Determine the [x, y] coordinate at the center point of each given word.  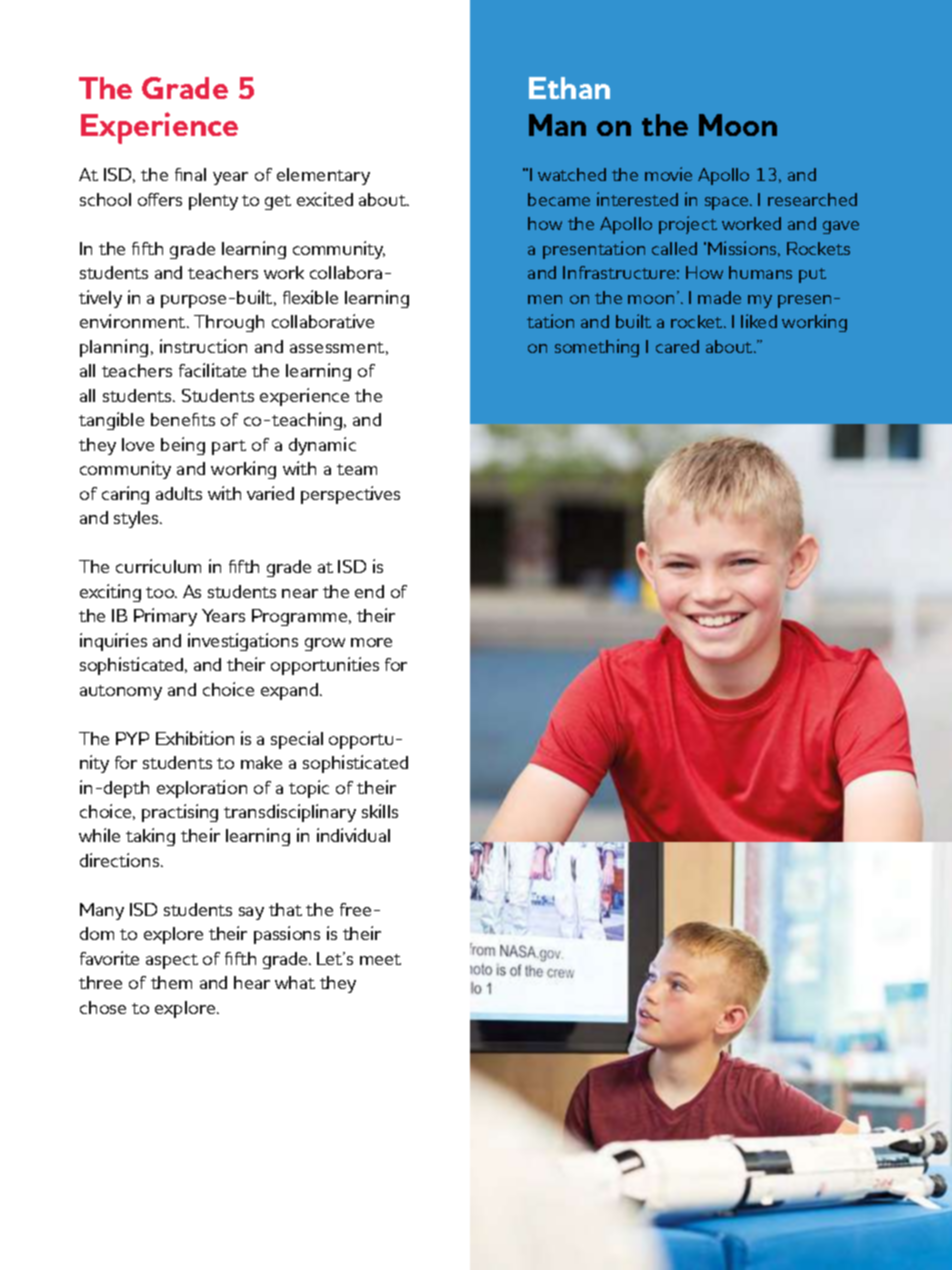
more [371, 642]
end [369, 591]
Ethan [569, 88]
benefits [183, 419]
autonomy [121, 692]
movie [668, 174]
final [190, 174]
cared [677, 346]
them [171, 982]
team [357, 469]
